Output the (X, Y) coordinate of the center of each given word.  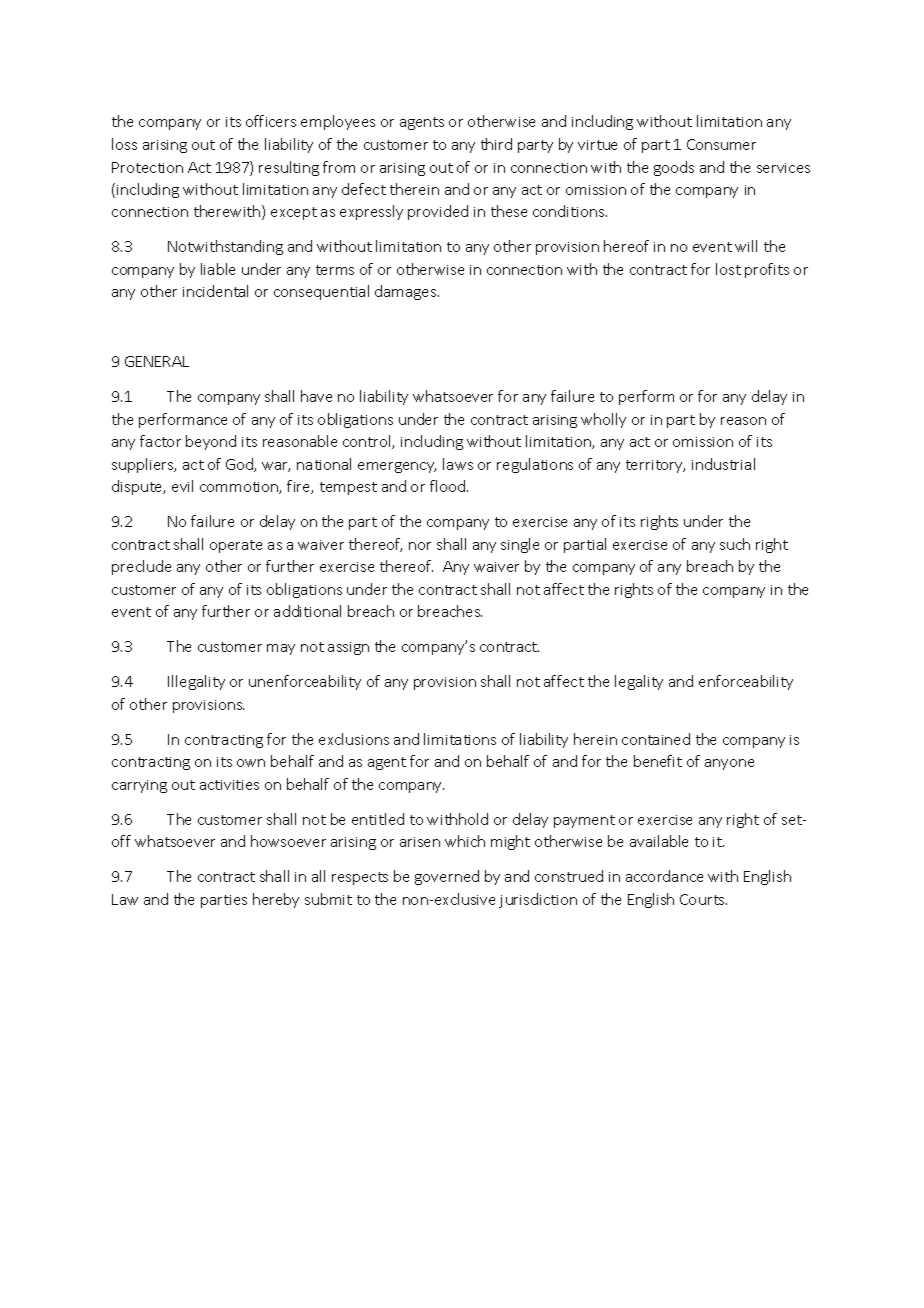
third (496, 144)
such (735, 544)
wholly (603, 420)
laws (458, 464)
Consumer (721, 144)
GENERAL (157, 361)
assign (348, 648)
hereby (276, 900)
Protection (147, 167)
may (281, 649)
